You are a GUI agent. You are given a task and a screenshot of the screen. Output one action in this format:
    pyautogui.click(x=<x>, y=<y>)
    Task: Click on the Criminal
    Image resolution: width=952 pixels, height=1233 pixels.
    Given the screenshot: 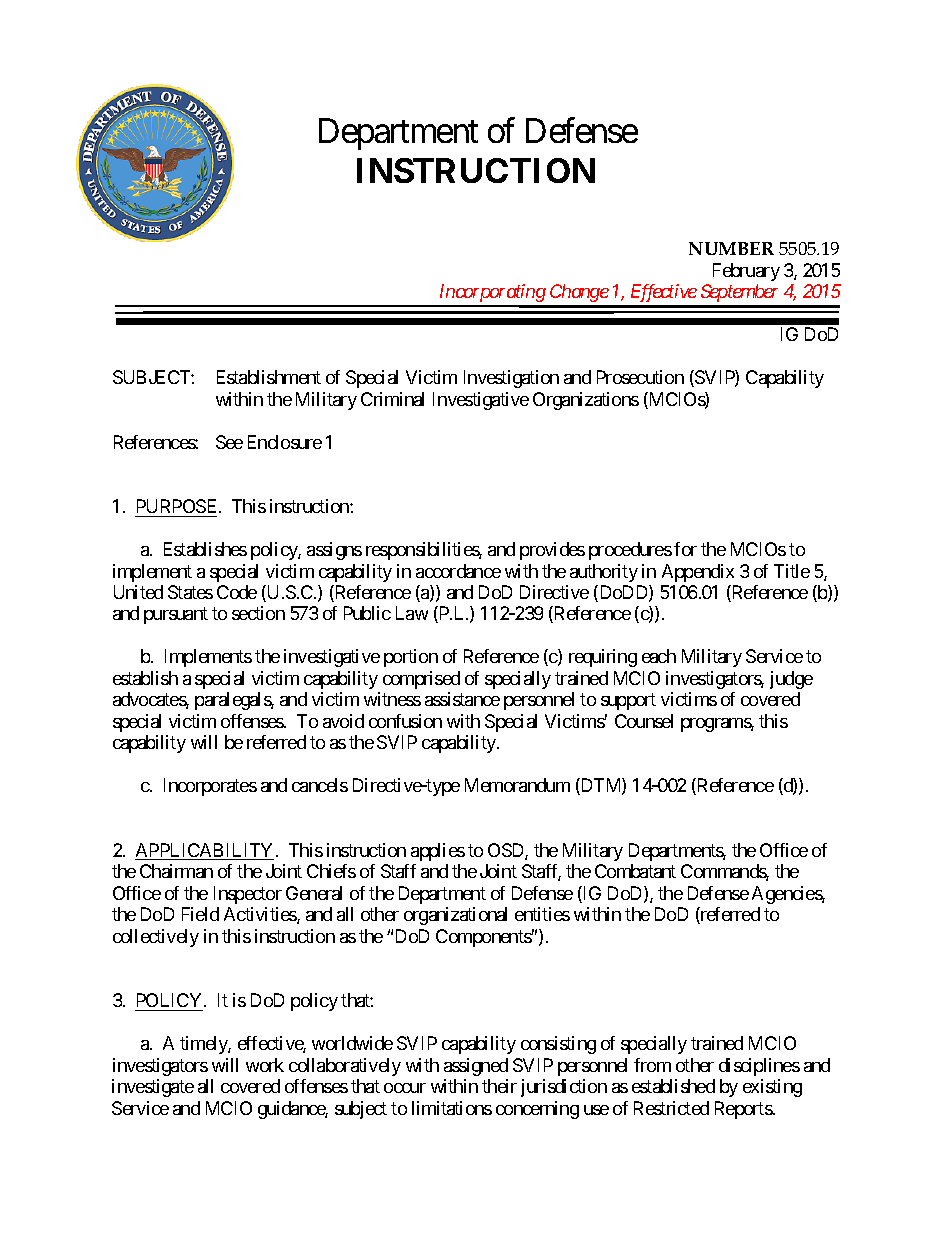 What is the action you would take?
    pyautogui.click(x=392, y=399)
